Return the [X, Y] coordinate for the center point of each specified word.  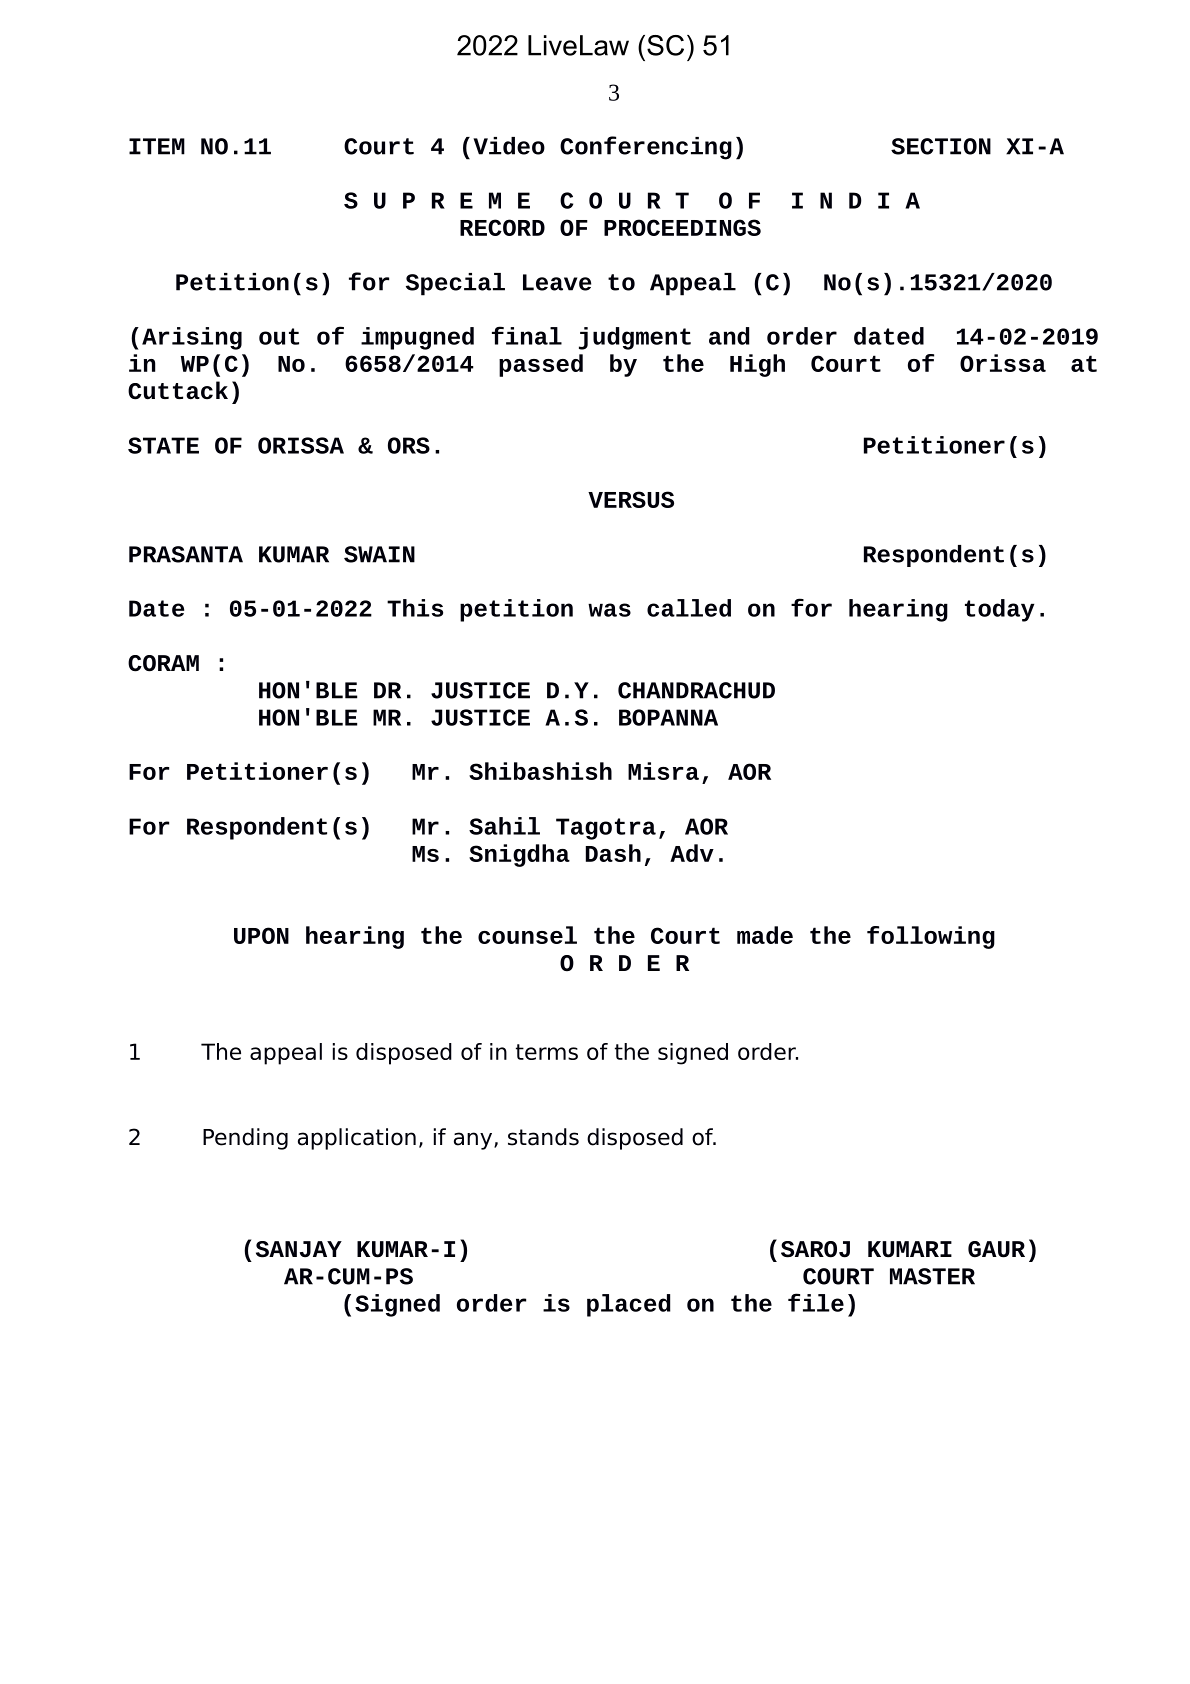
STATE [163, 445]
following [931, 937]
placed [629, 1305]
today [999, 610]
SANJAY [299, 1249]
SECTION [941, 146]
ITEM [157, 146]
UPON [261, 935]
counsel [527, 935]
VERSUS [631, 499]
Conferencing [646, 148]
